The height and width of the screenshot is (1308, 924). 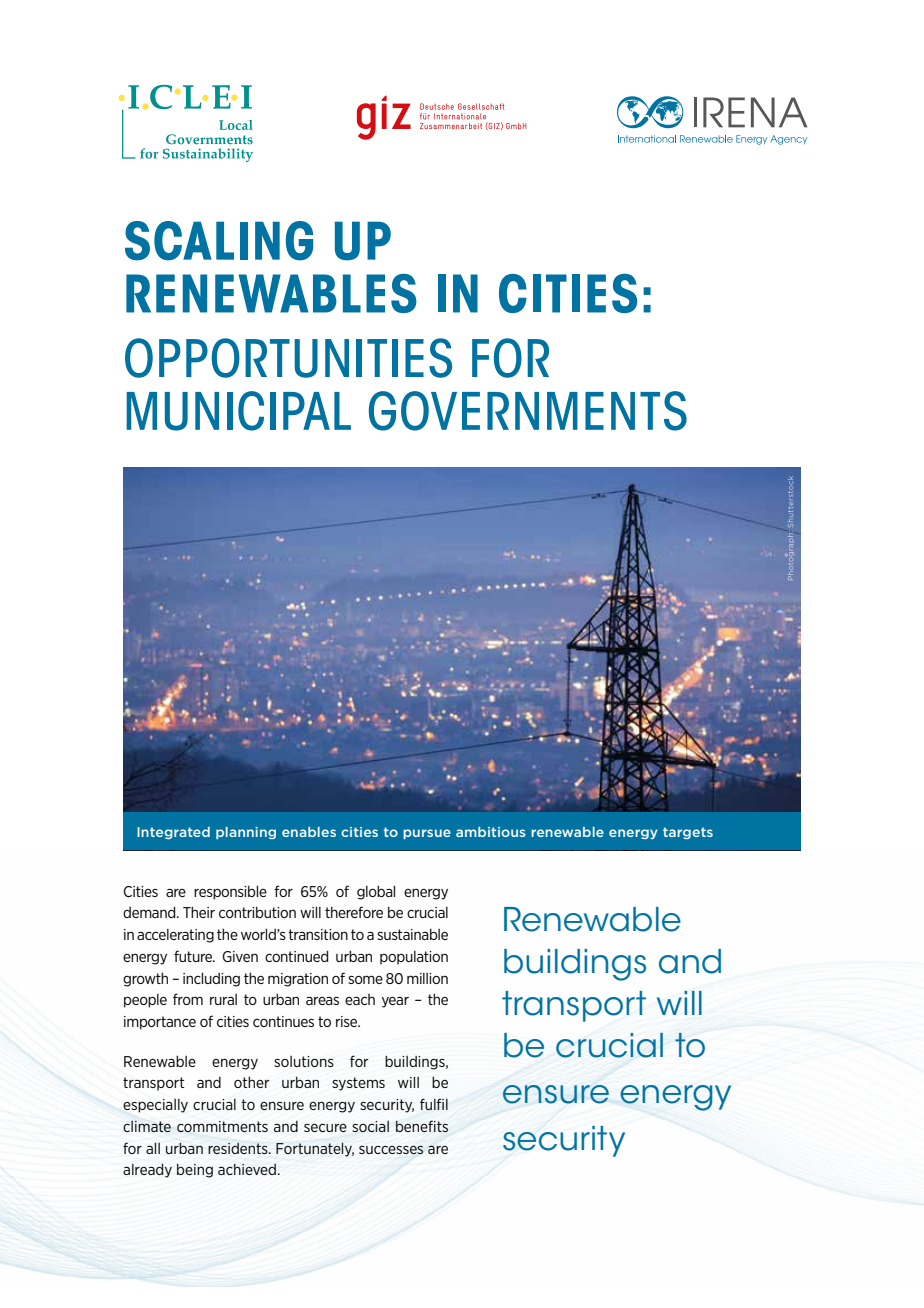 What do you see at coordinates (246, 833) in the screenshot?
I see `planning` at bounding box center [246, 833].
